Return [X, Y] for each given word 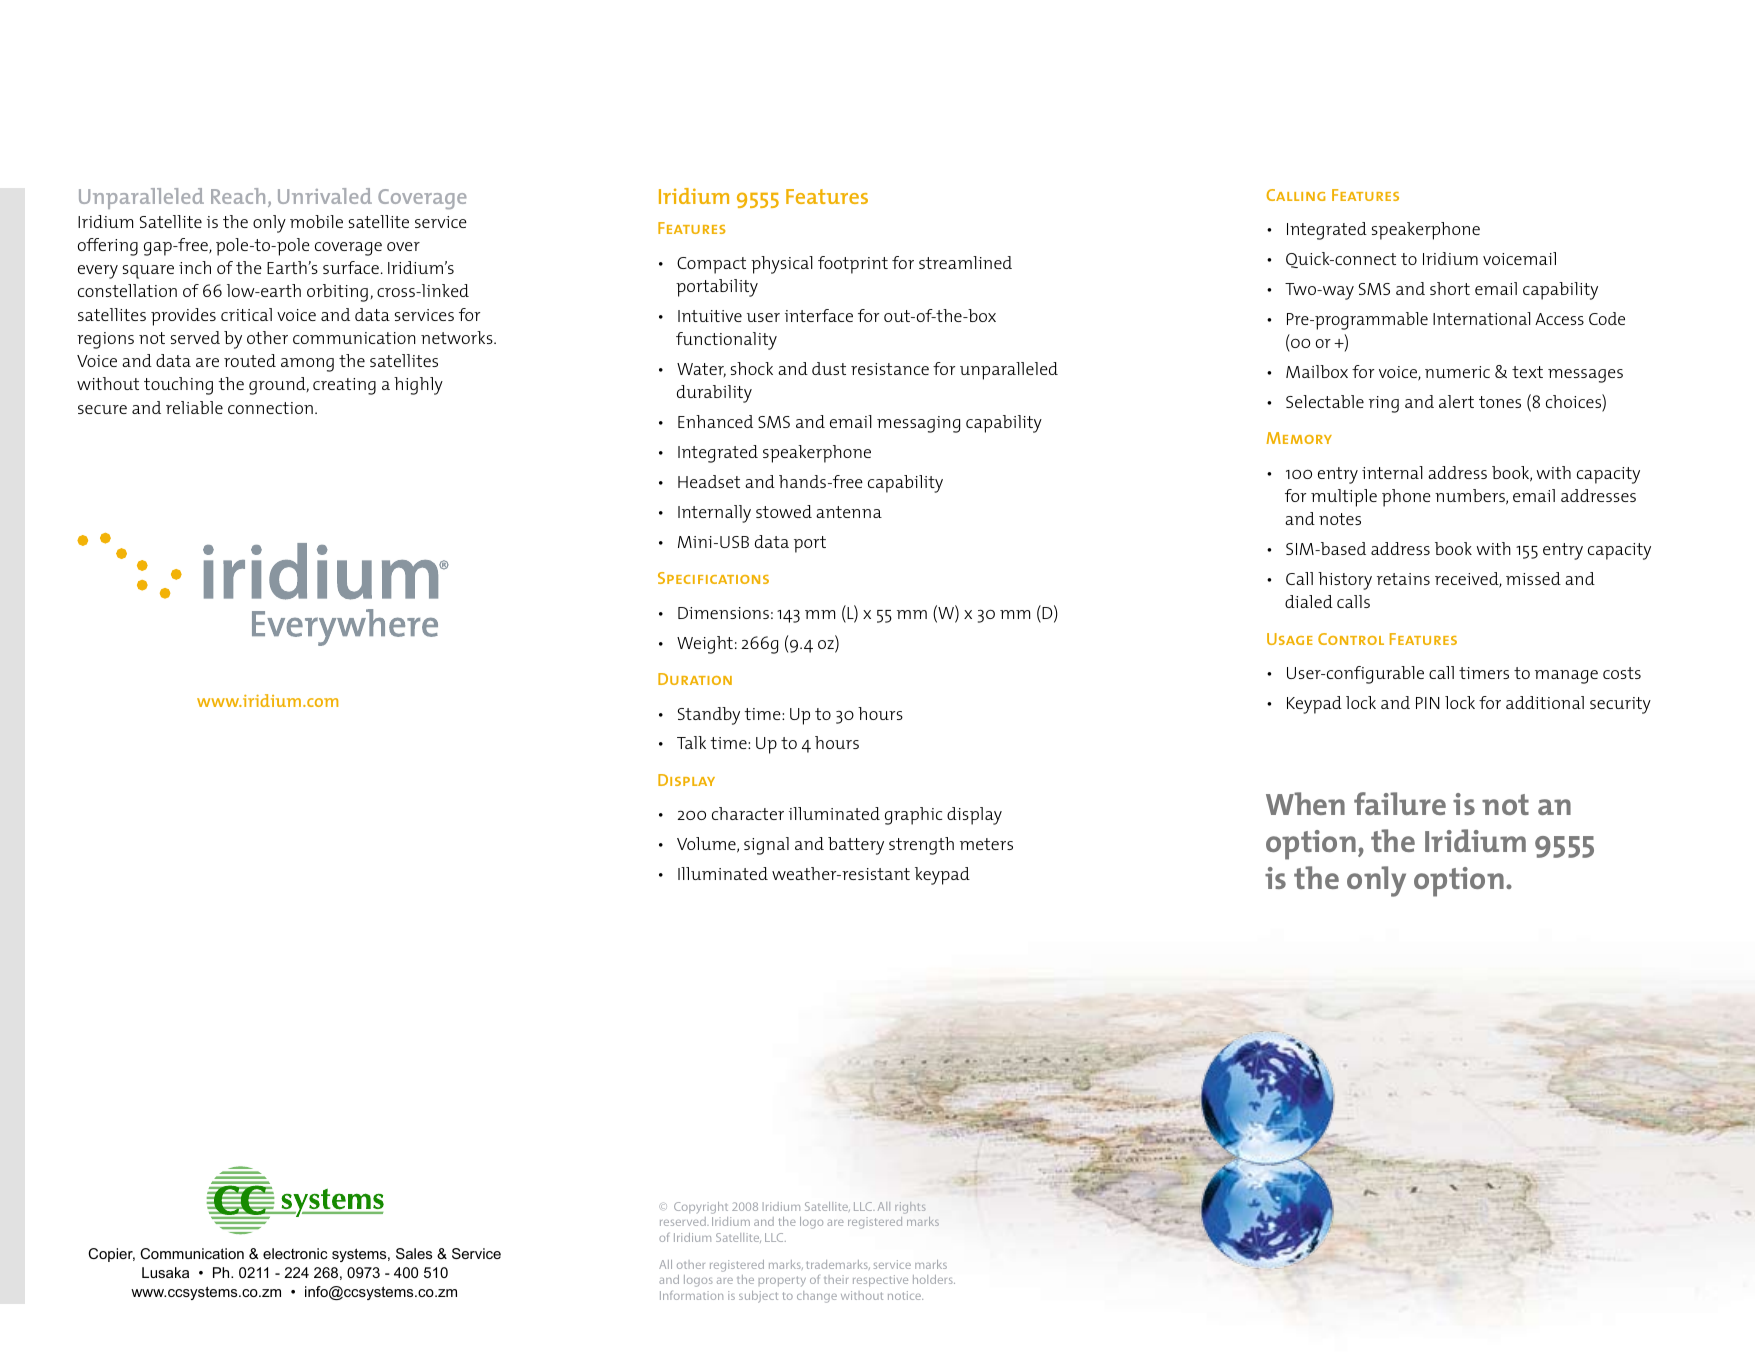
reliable [194, 407]
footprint [853, 265]
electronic [295, 1253]
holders [934, 1279]
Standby [709, 716]
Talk [691, 742]
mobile [316, 221]
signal [766, 846]
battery [856, 846]
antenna [849, 512]
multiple [1344, 498]
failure [1400, 803]
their [836, 1279]
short [1450, 288]
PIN [1428, 703]
